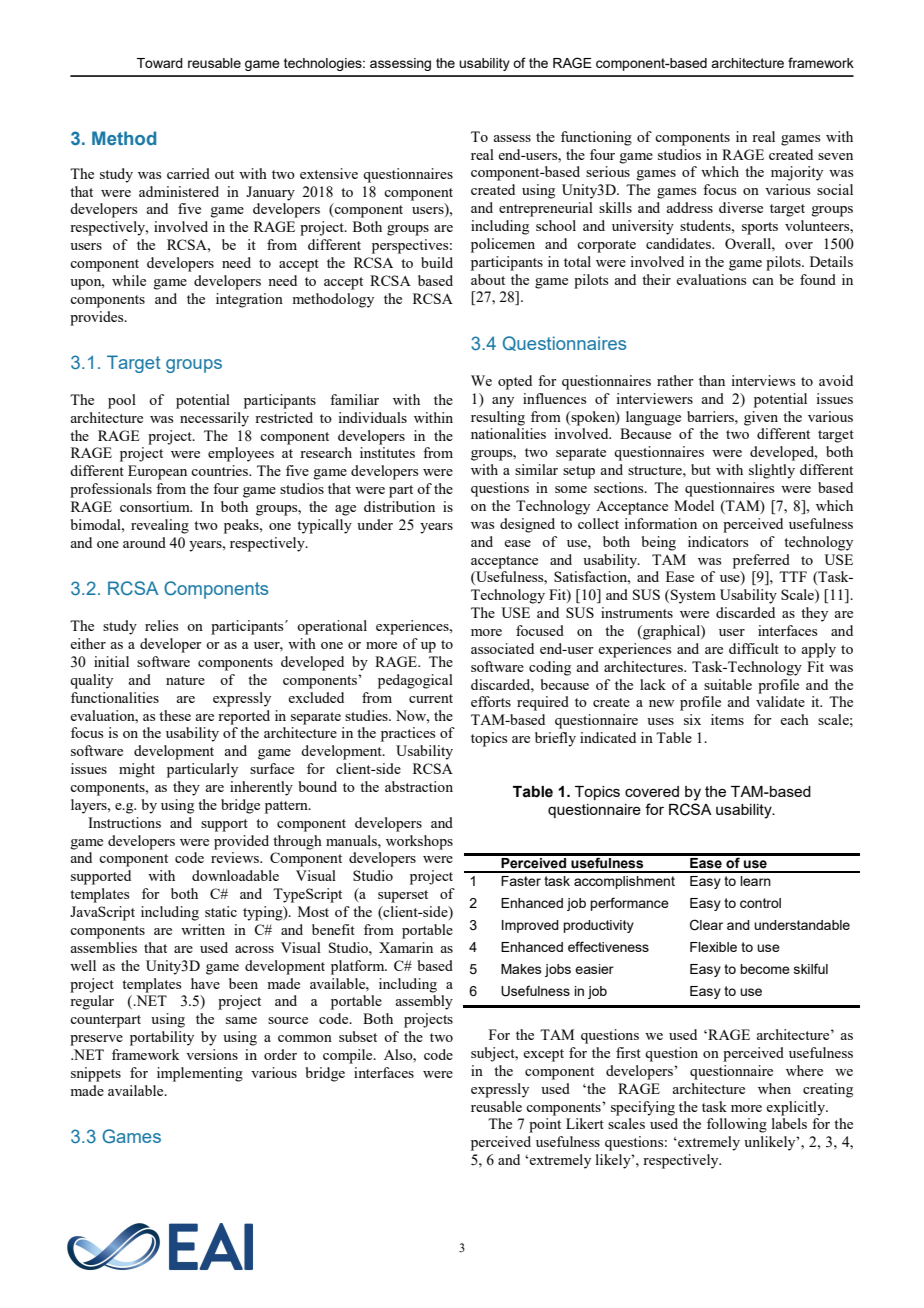  Describe the element at coordinates (545, 1125) in the page. I see `point` at that location.
